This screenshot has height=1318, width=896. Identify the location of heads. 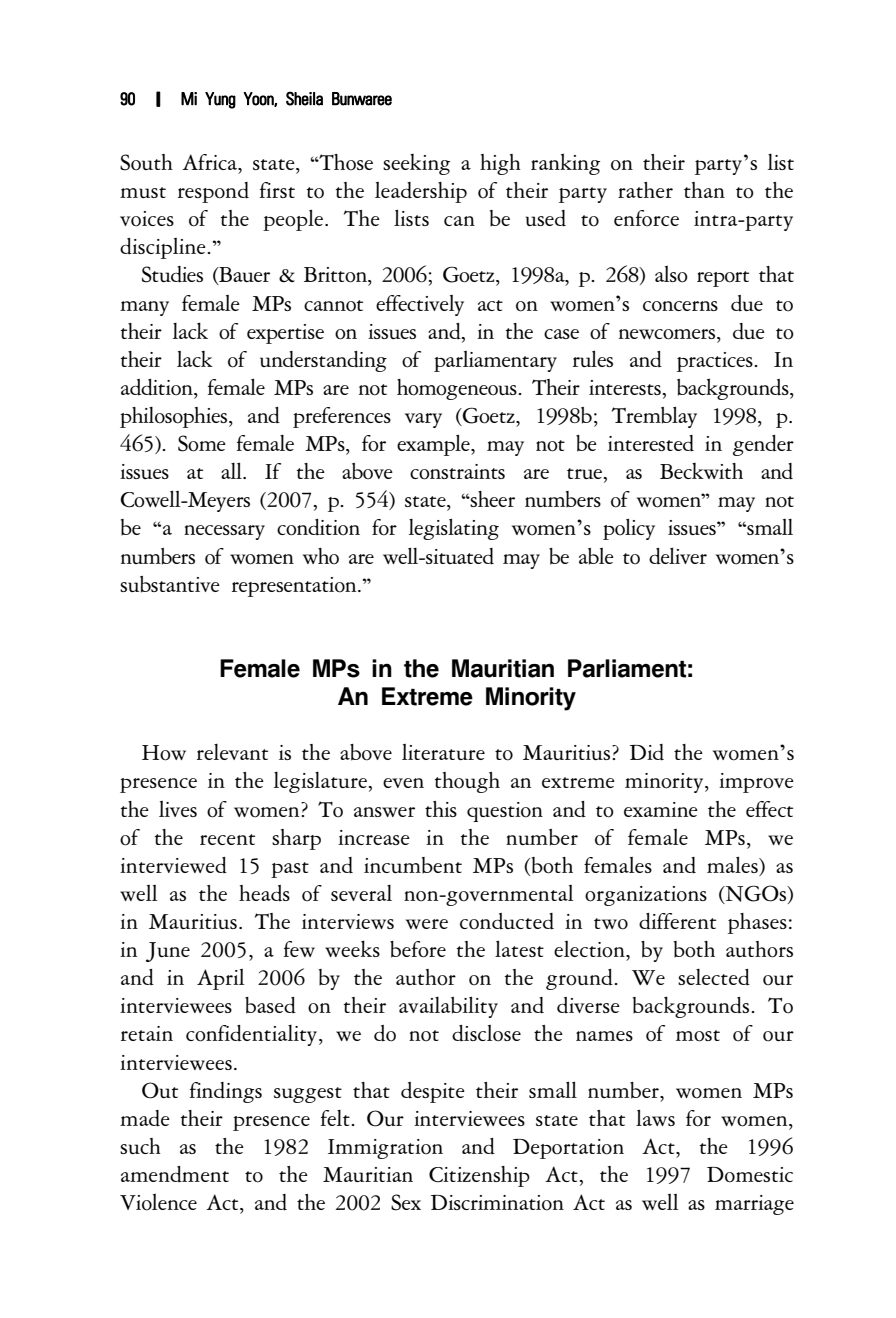
(264, 893).
